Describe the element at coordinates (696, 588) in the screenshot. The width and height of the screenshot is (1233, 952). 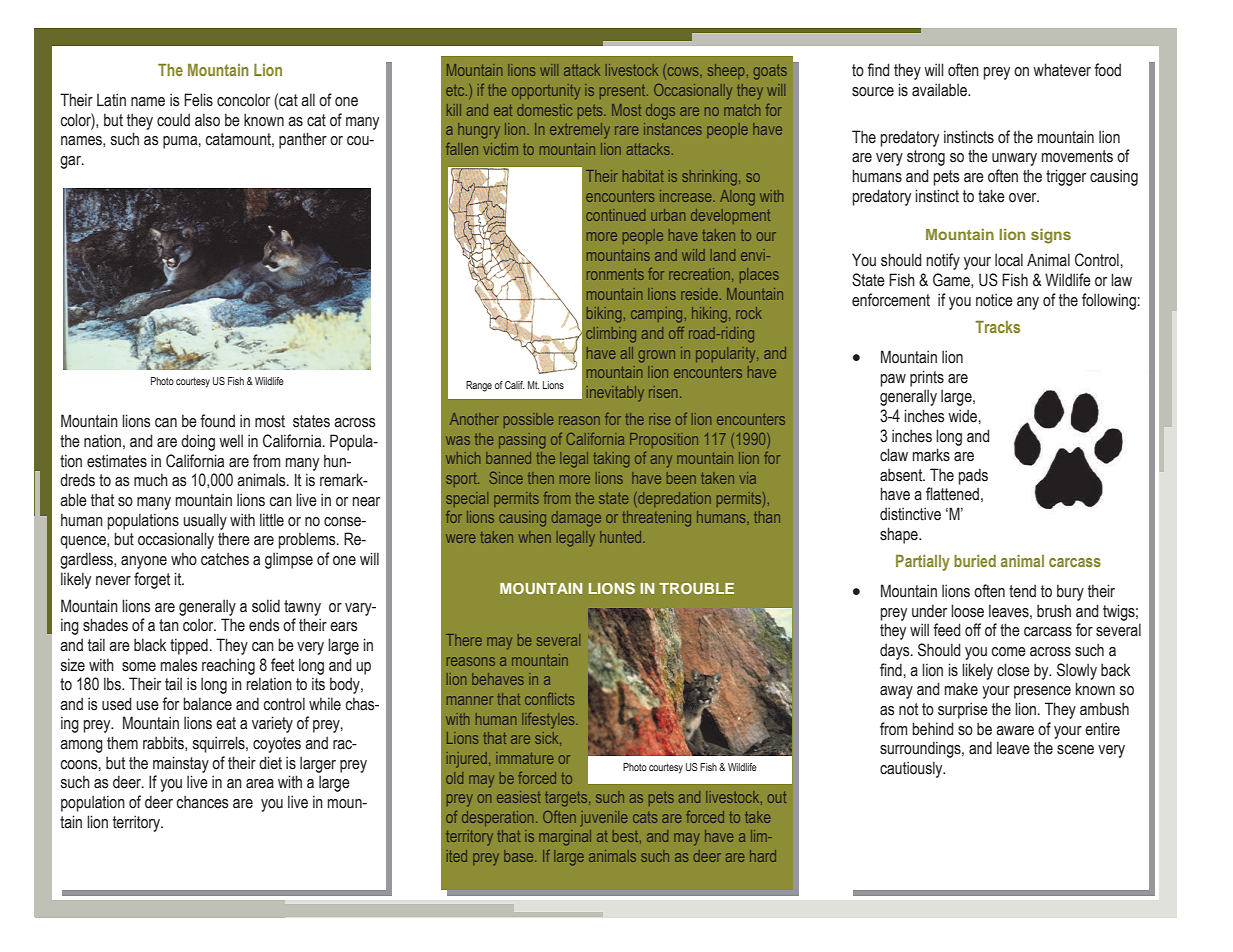
I see `TROUBLE` at that location.
